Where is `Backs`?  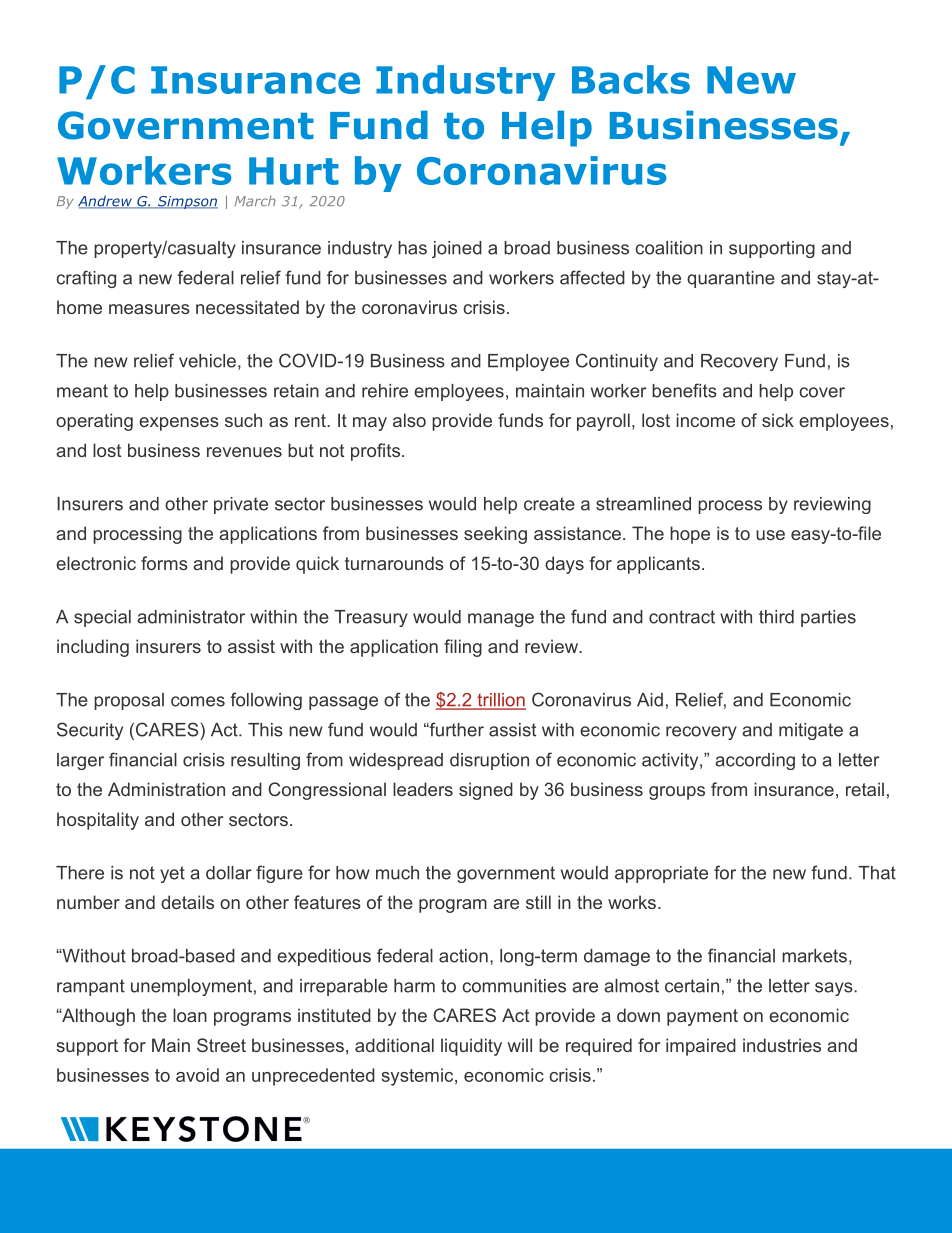
Backs is located at coordinates (631, 79).
